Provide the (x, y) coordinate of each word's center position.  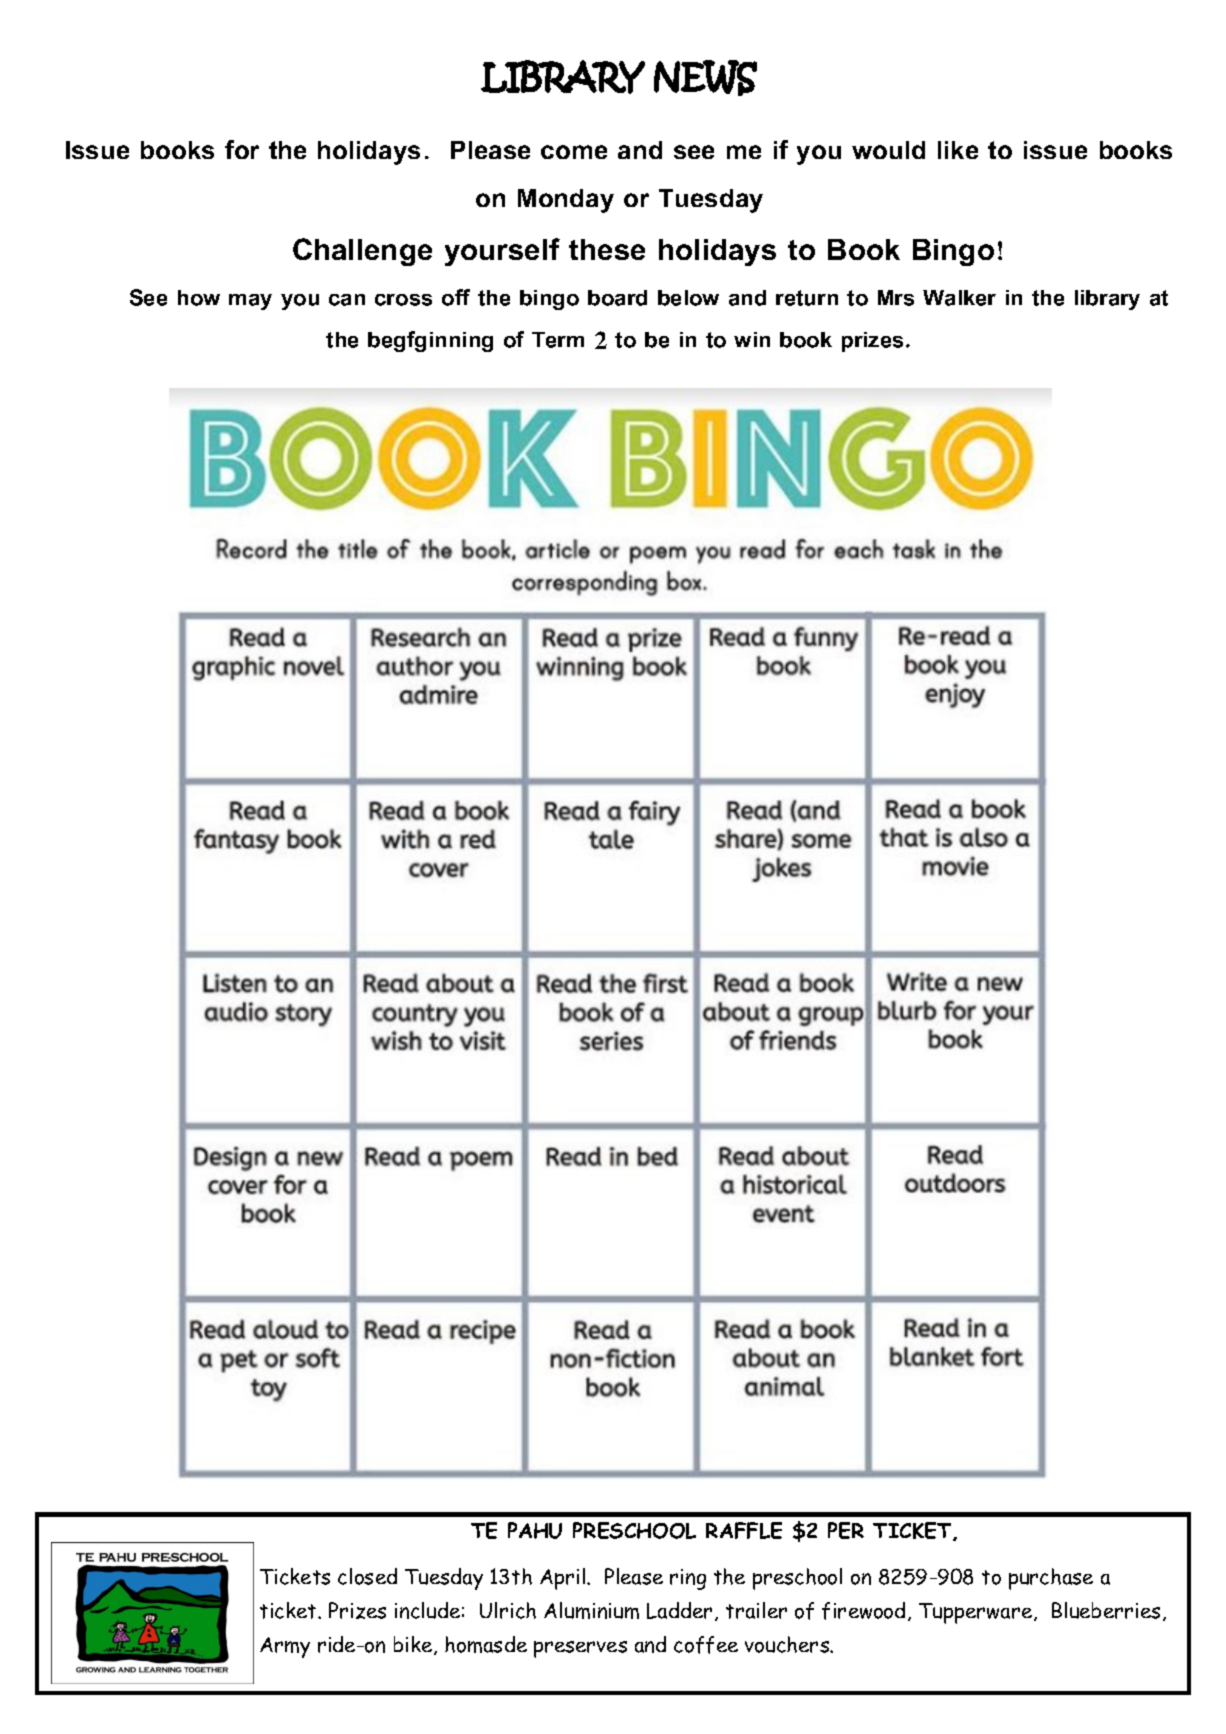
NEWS (705, 78)
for (242, 149)
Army (285, 1647)
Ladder (679, 1610)
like (958, 150)
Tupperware (977, 1613)
